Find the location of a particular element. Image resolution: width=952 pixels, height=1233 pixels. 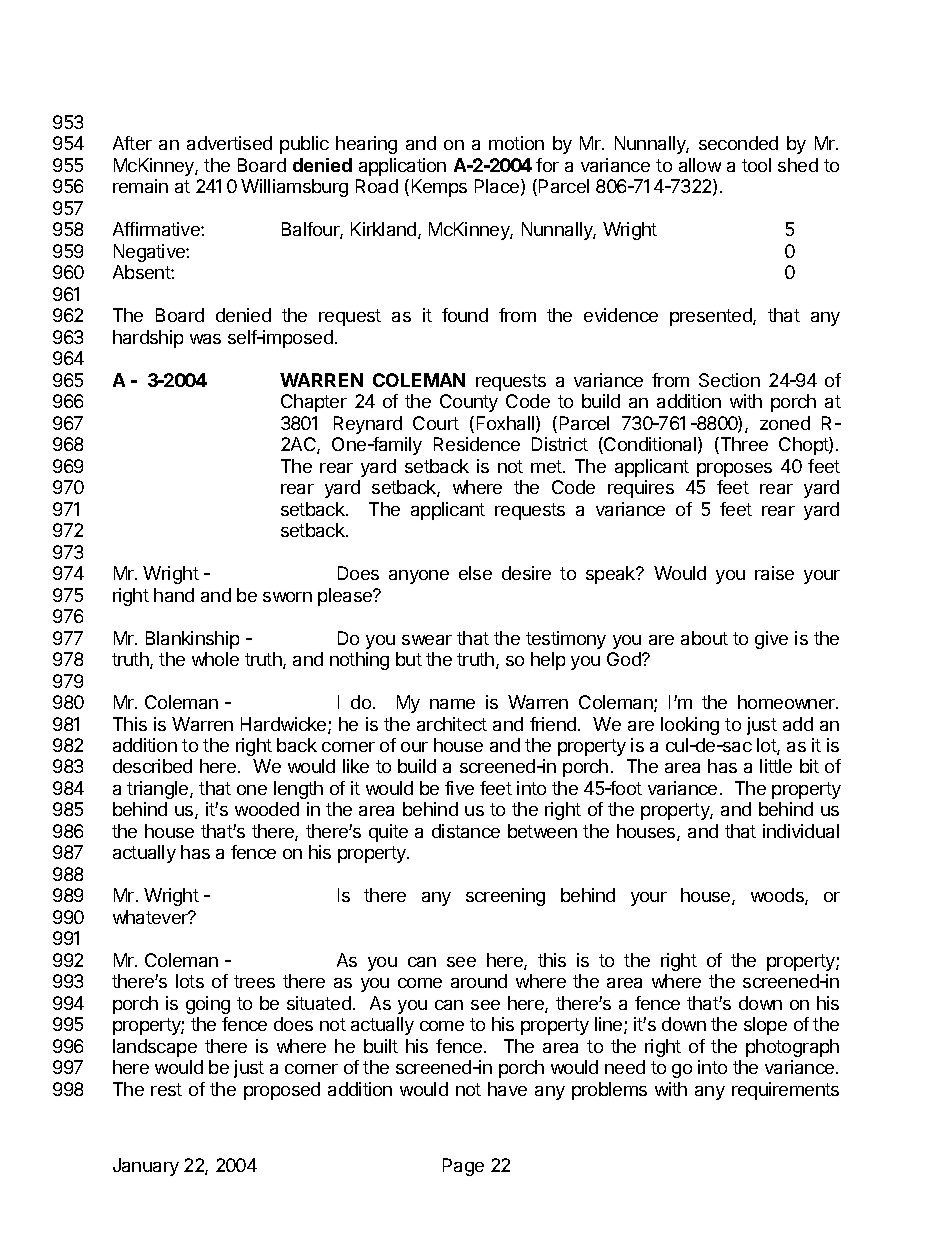

swear is located at coordinates (427, 640).
